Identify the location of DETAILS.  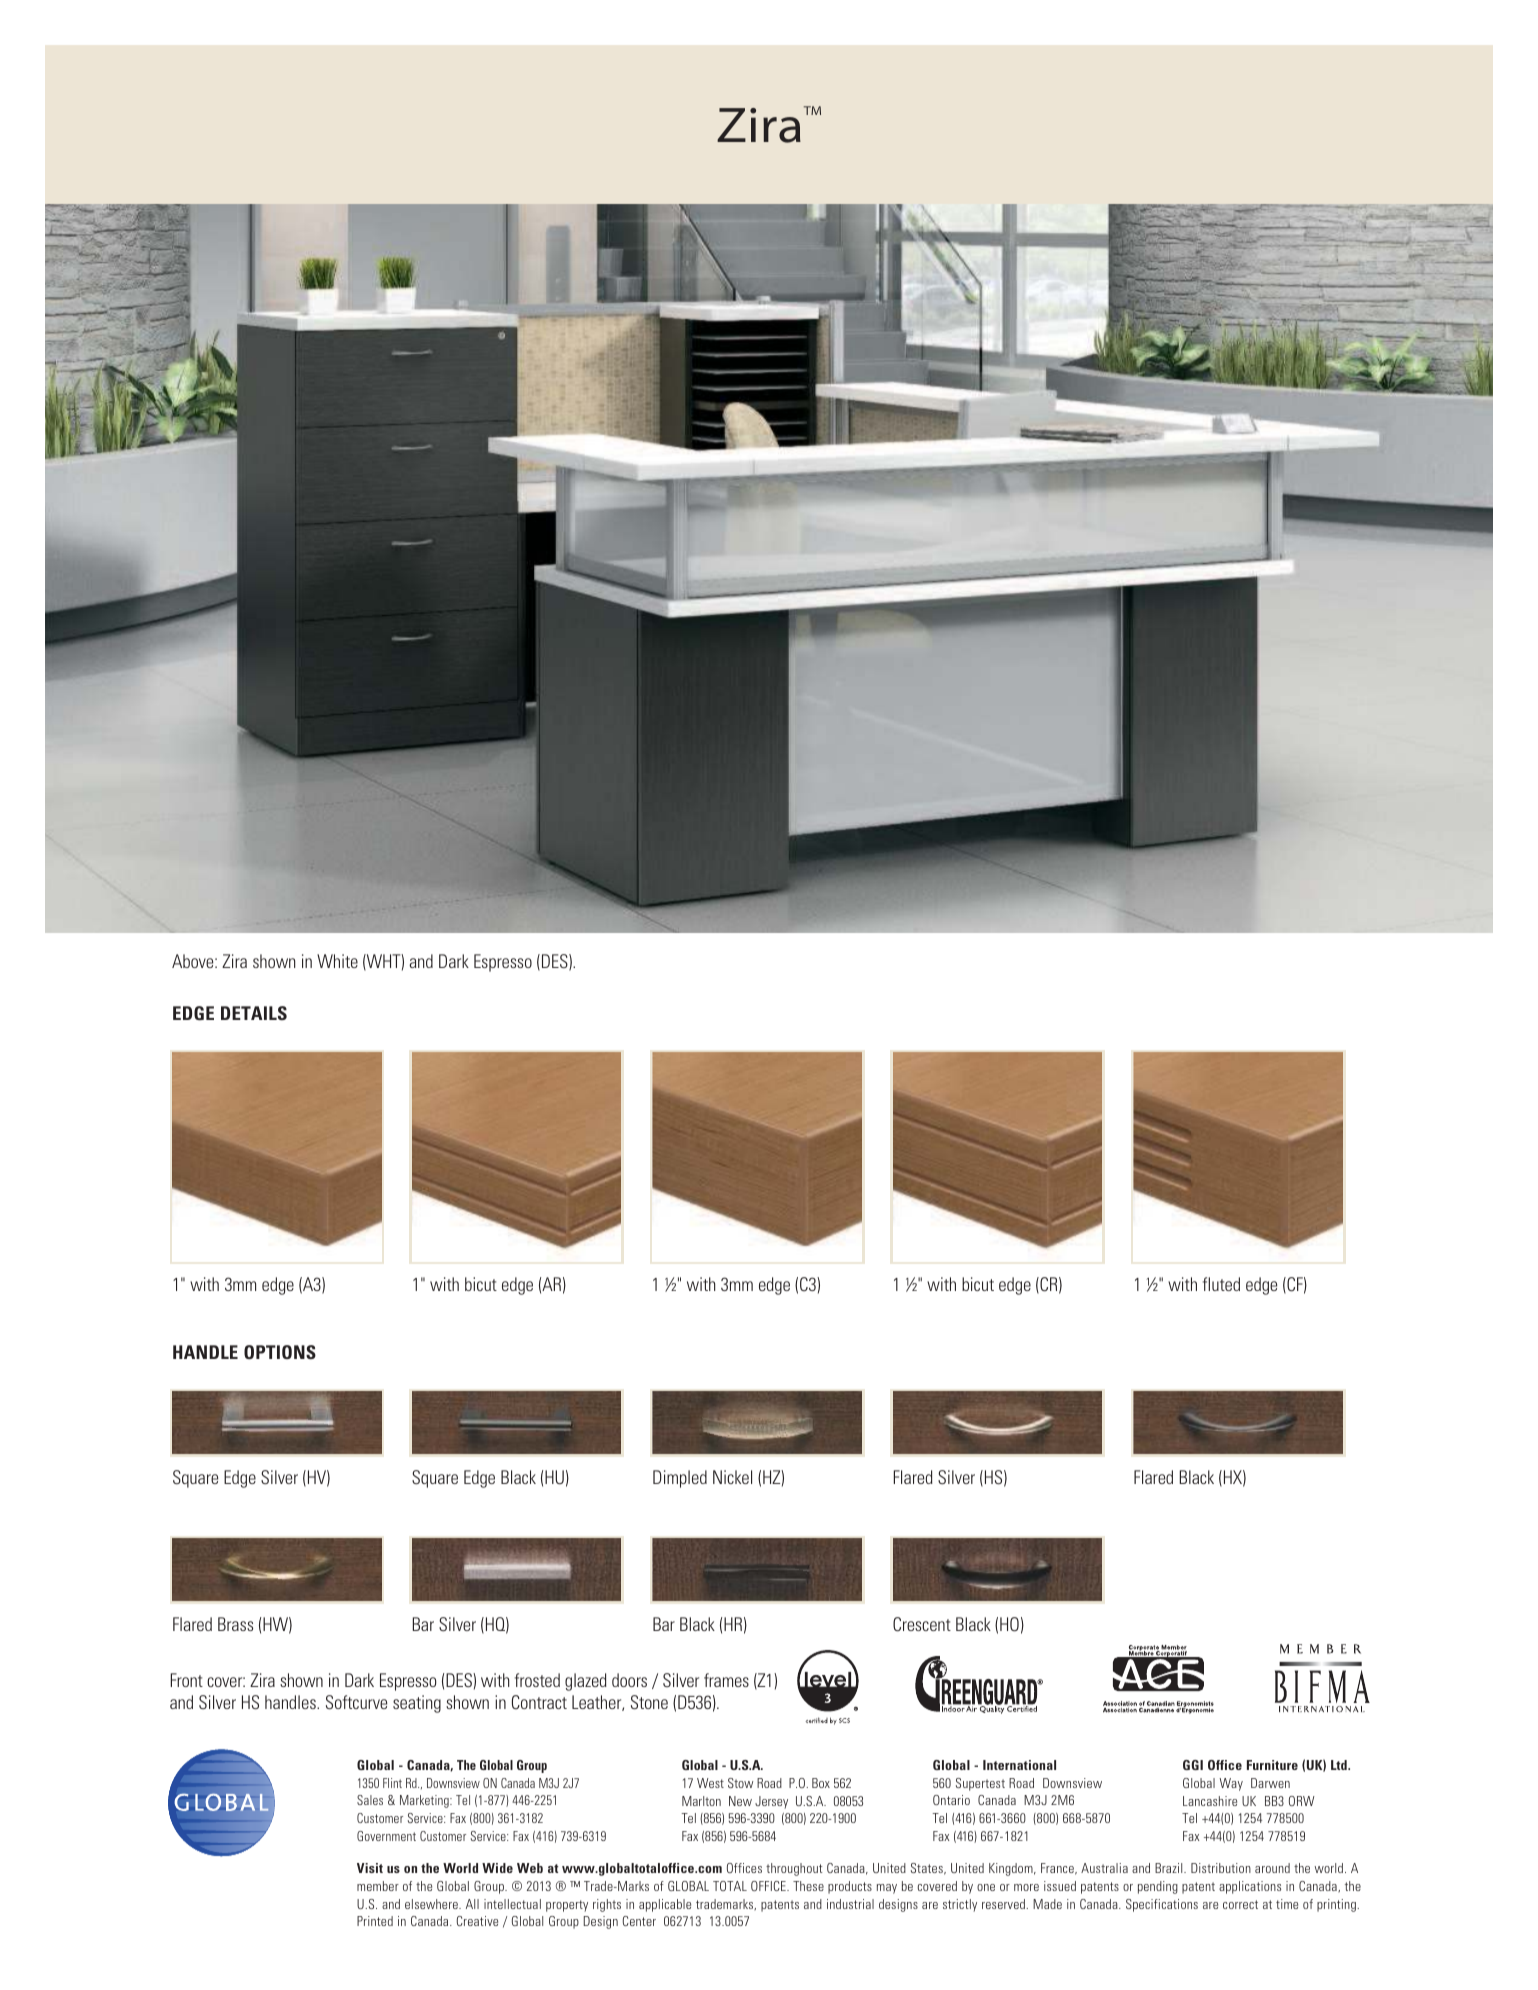
(254, 1013).
